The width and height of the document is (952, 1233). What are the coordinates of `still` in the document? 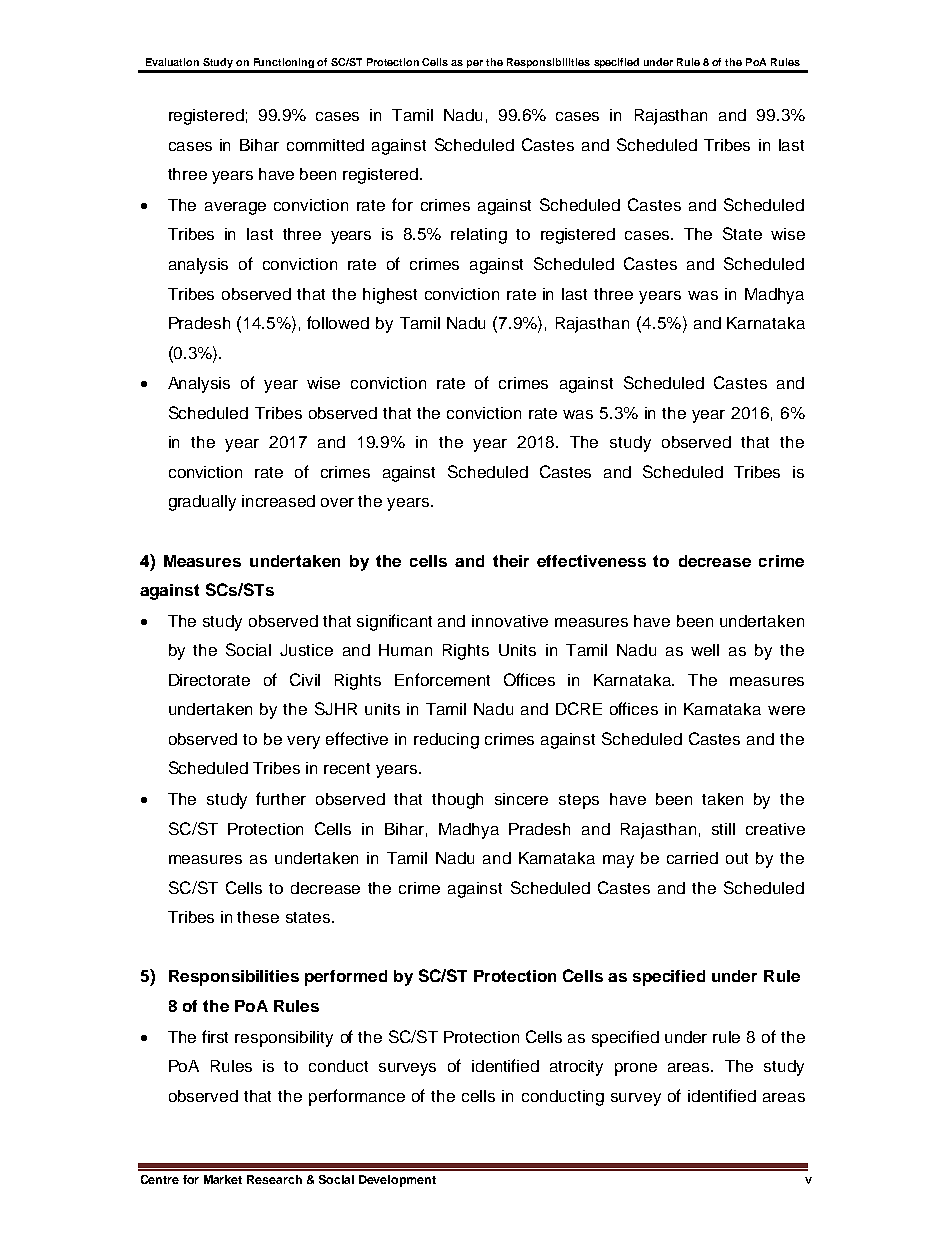 It's located at (723, 829).
